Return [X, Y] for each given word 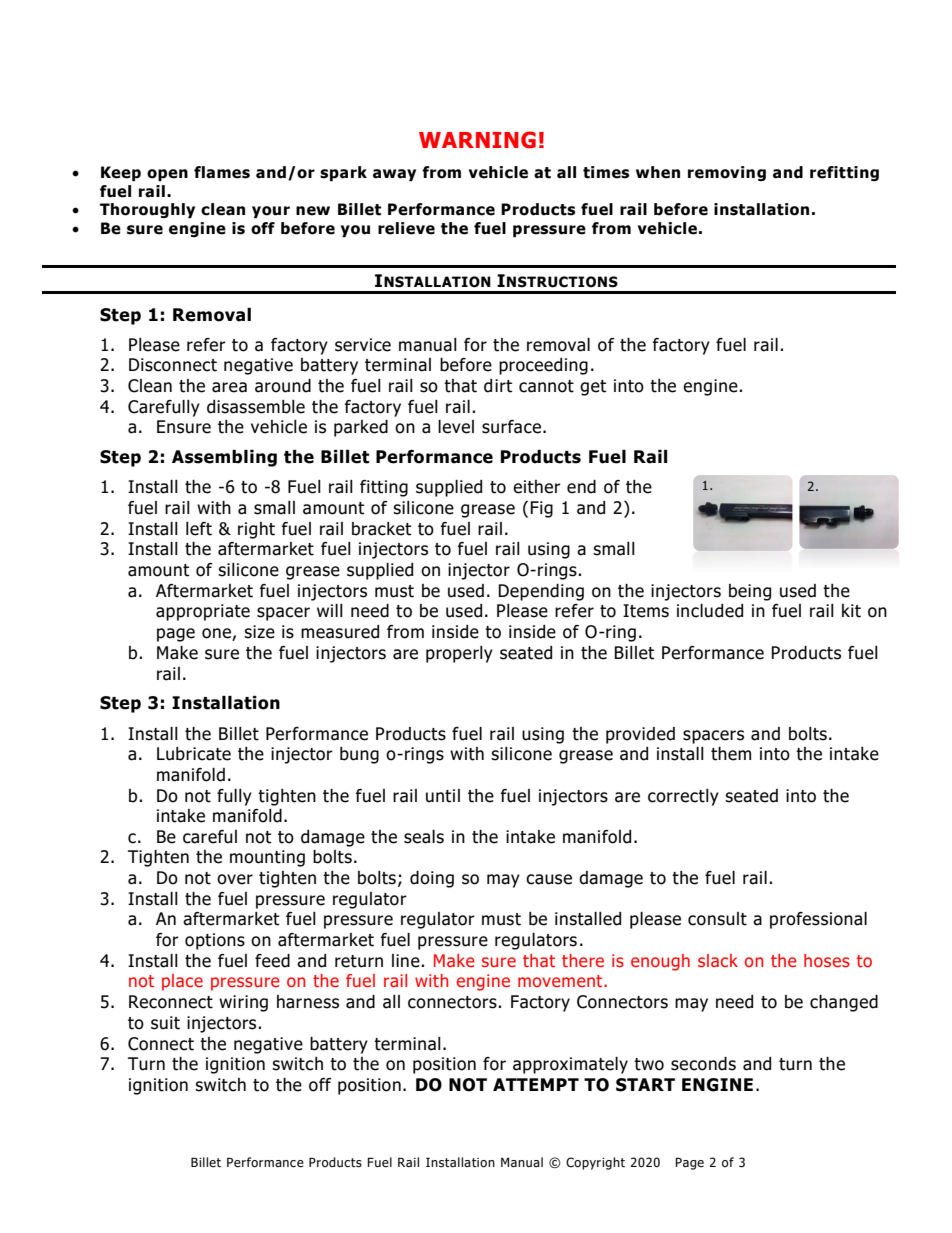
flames [222, 172]
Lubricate [194, 754]
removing [727, 173]
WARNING [477, 140]
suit [165, 1023]
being [750, 592]
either [537, 487]
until [443, 796]
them [731, 754]
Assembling [224, 458]
